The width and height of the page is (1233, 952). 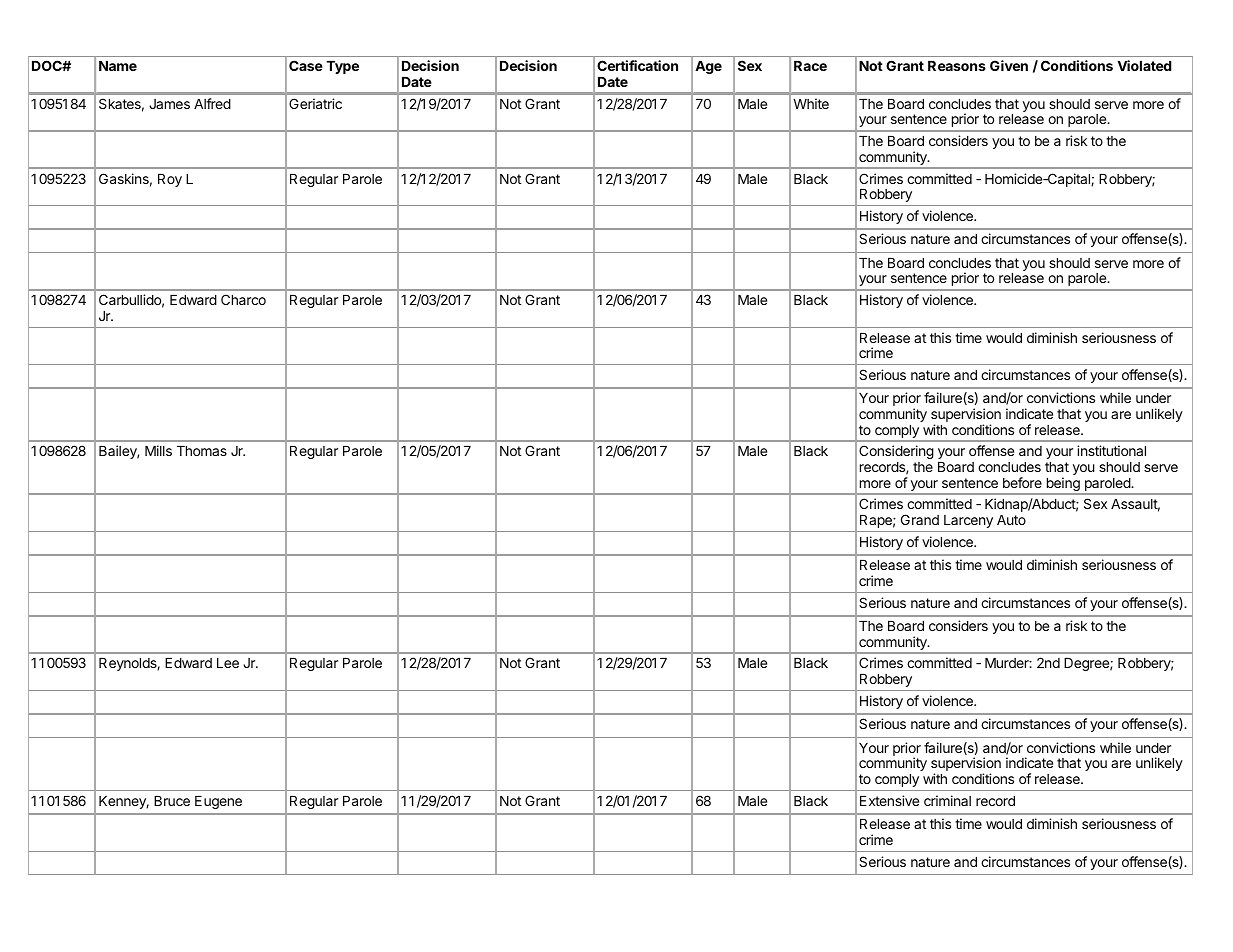 I want to click on institutional, so click(x=1111, y=450).
